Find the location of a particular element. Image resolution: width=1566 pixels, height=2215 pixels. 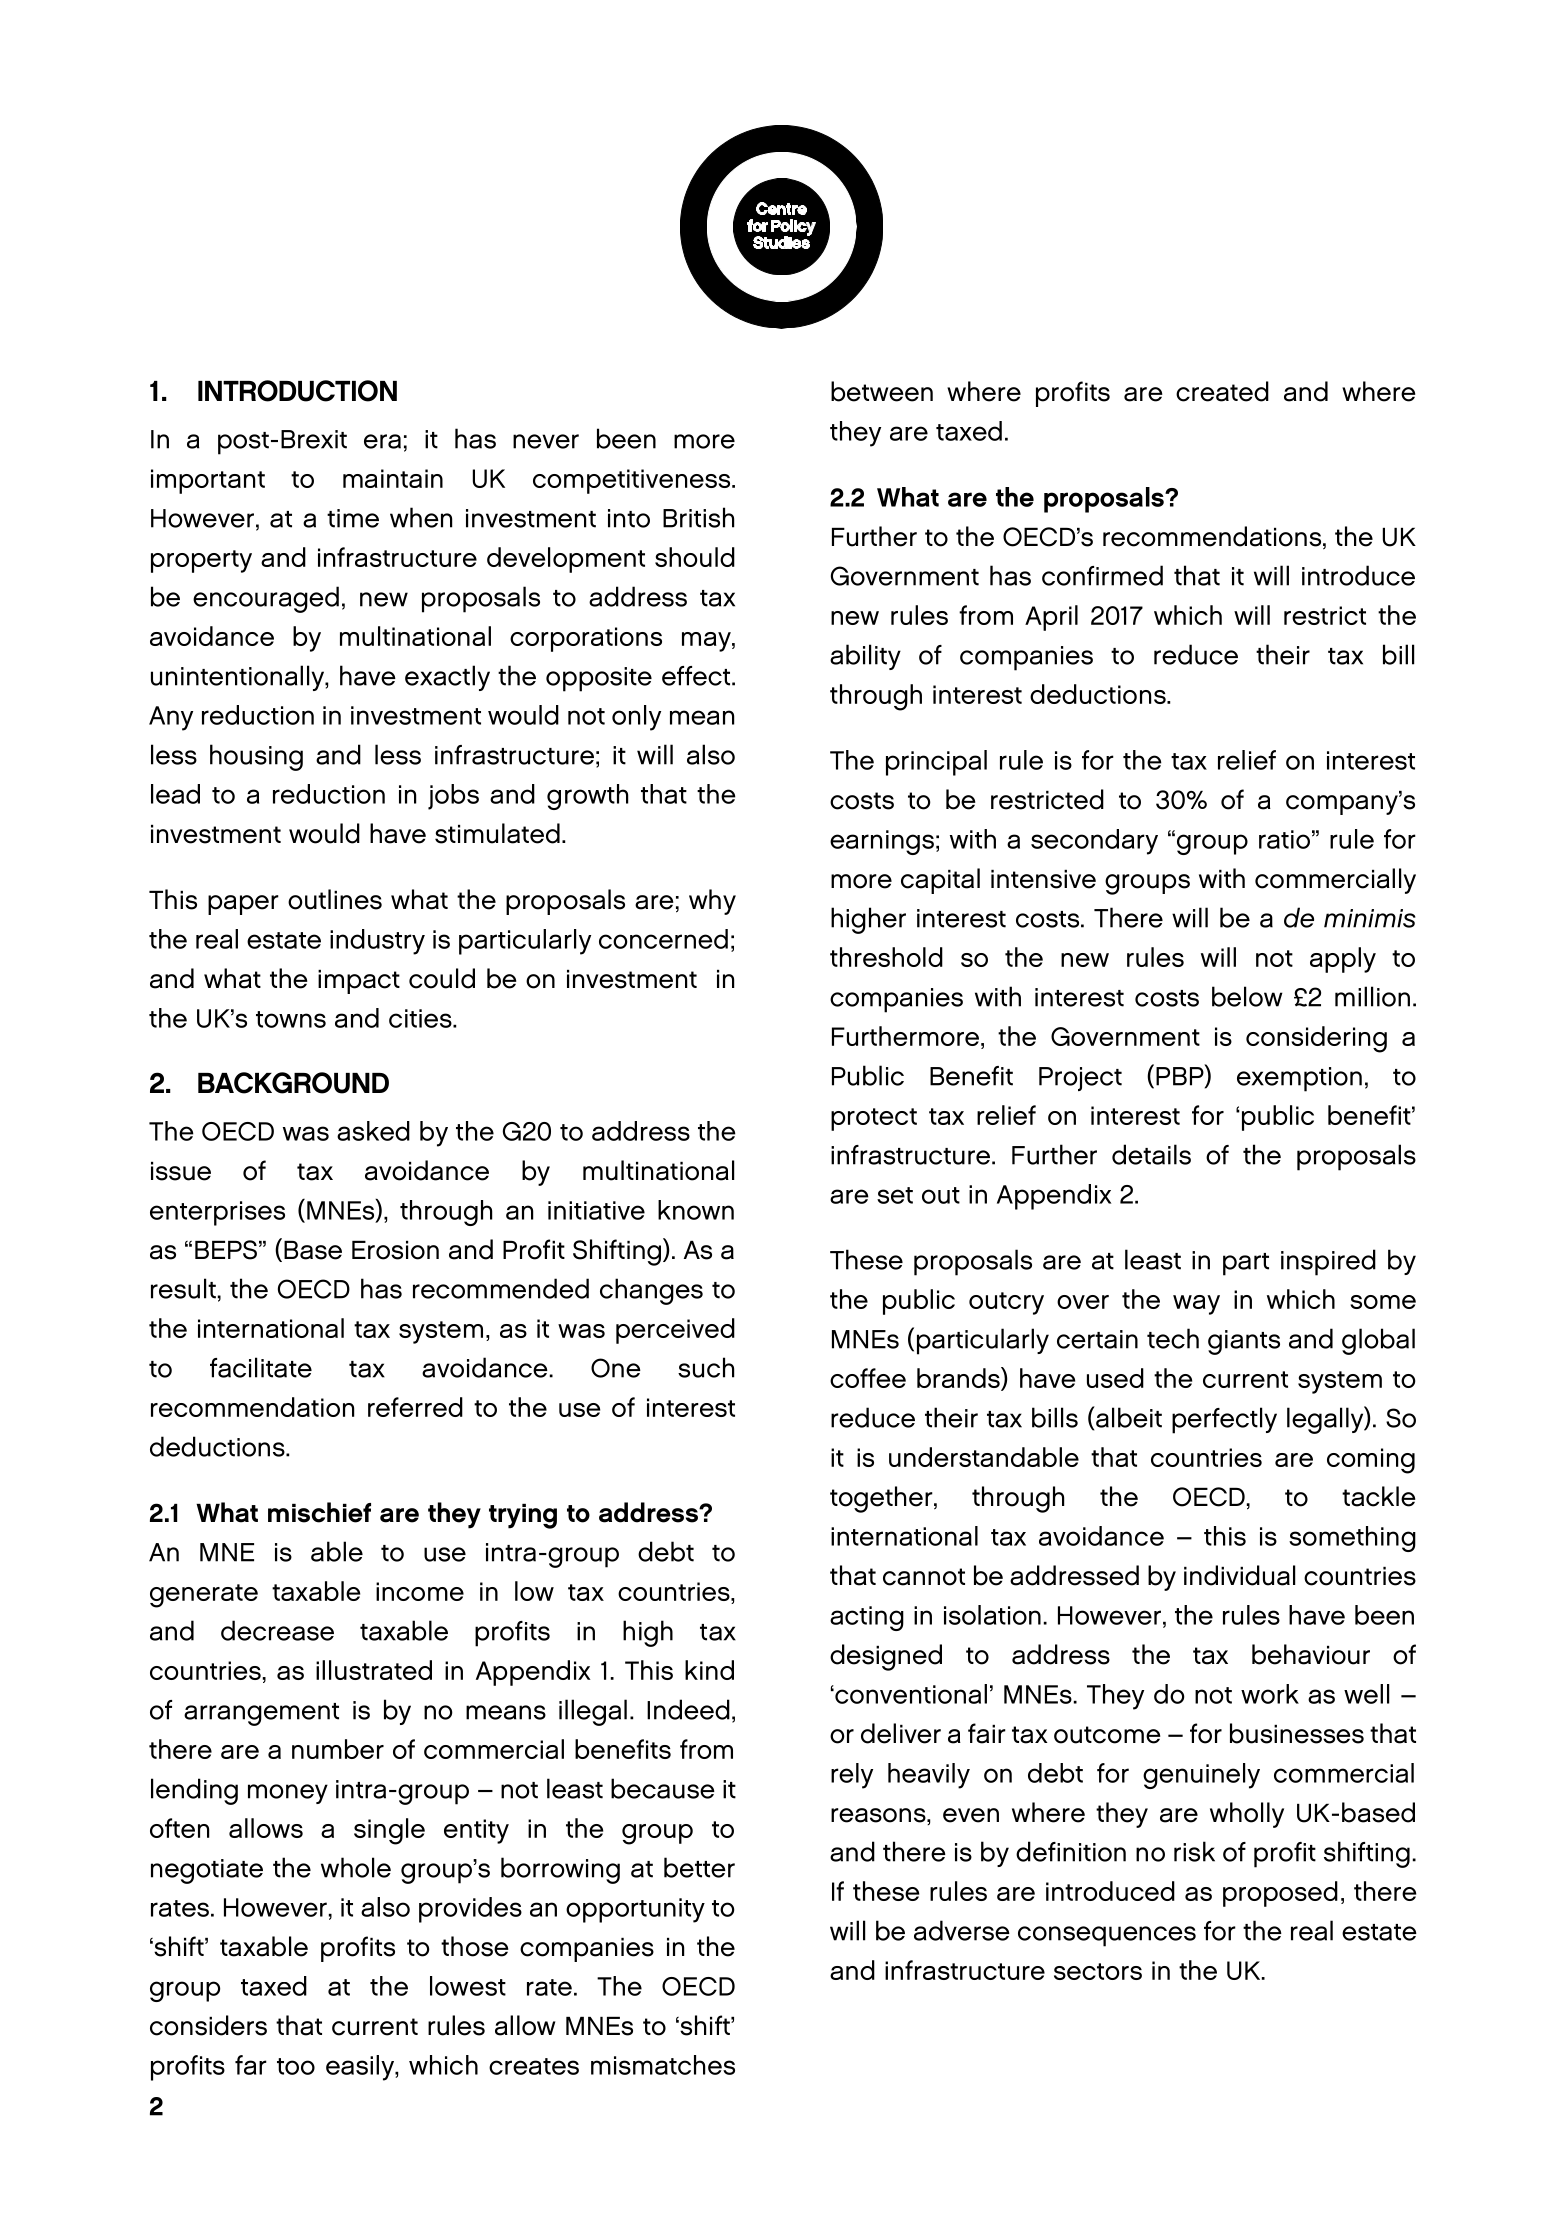

INTRODUCTION is located at coordinates (297, 391).
